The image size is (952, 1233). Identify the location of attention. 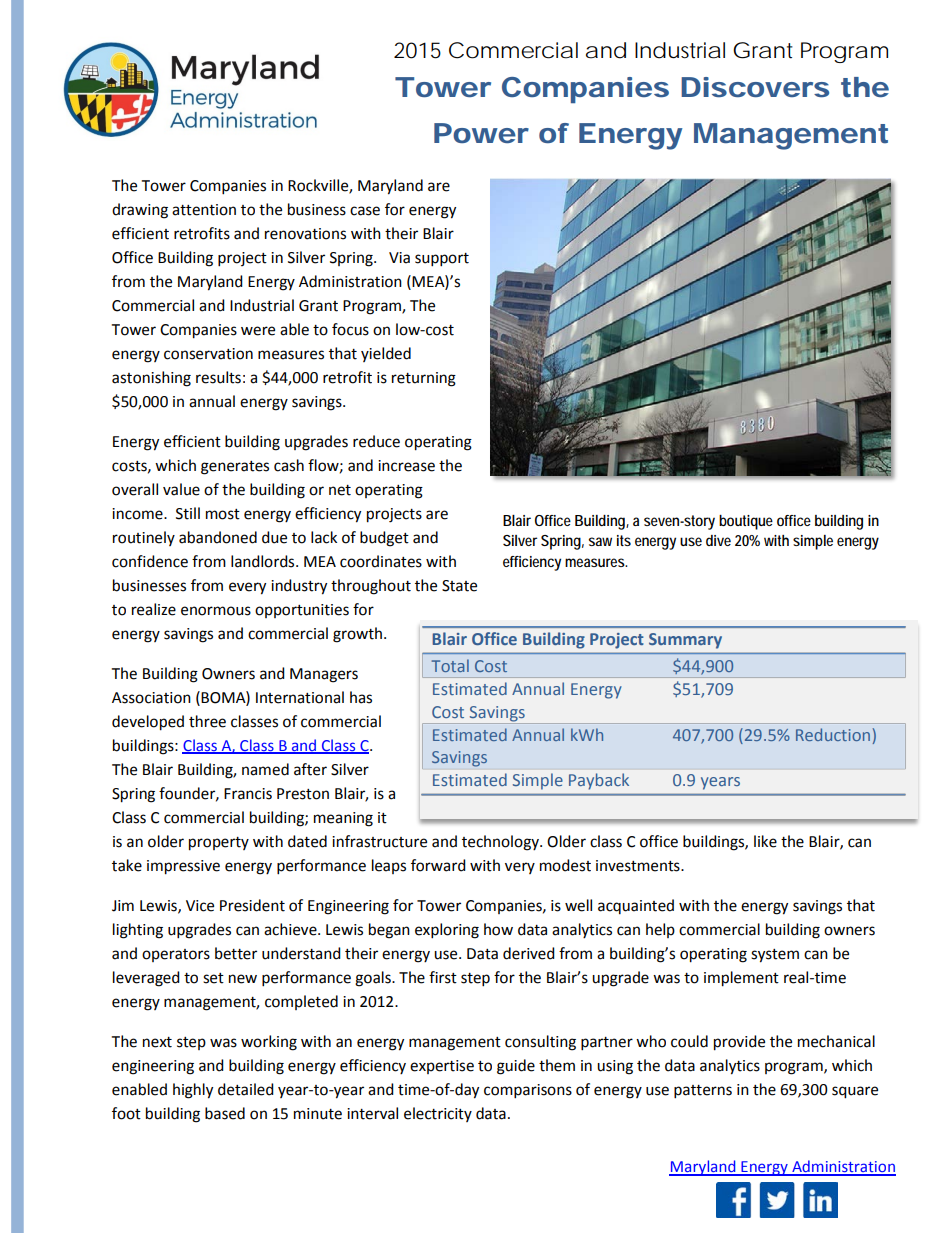
(204, 210).
